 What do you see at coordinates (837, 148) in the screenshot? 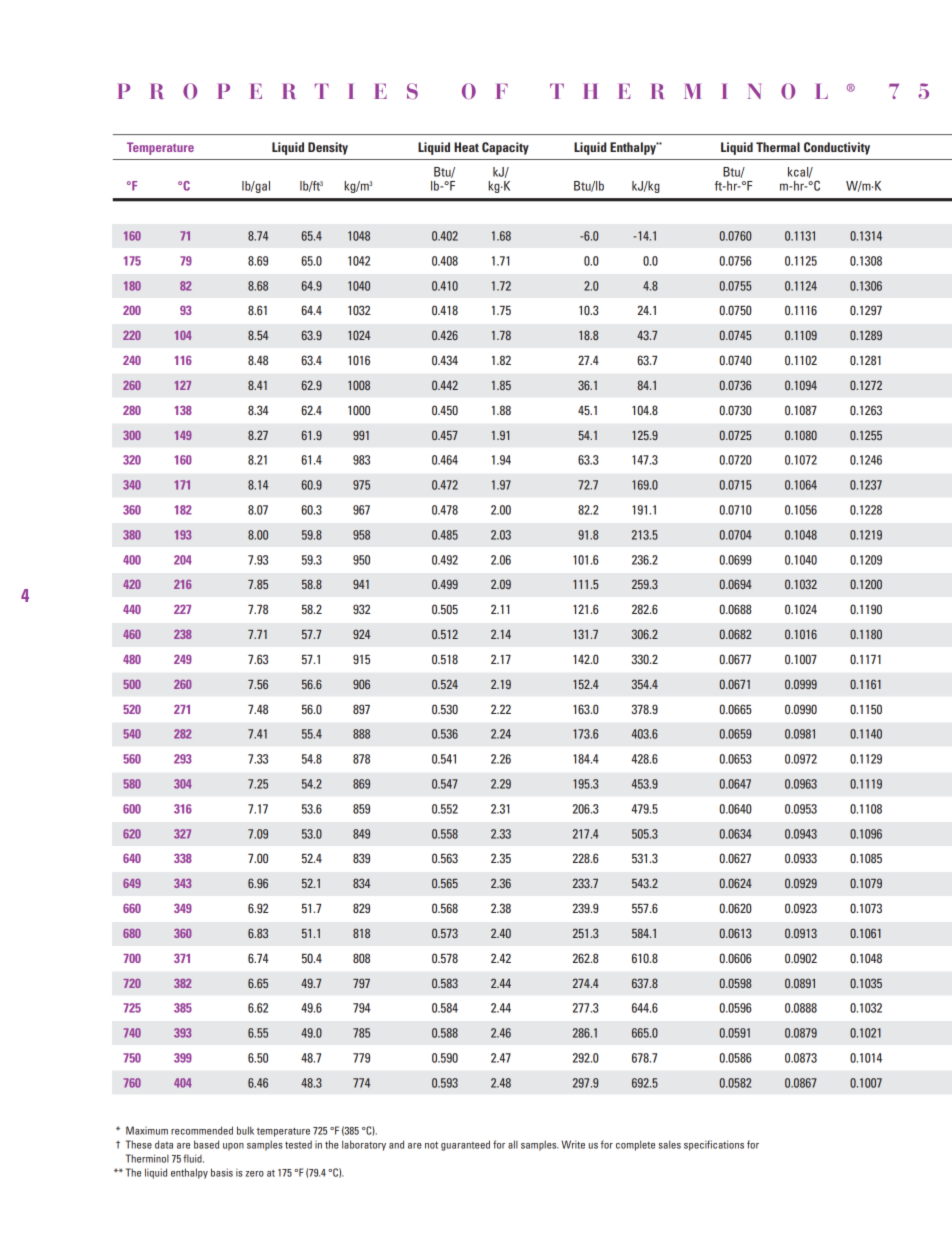
I see `Conductivity` at bounding box center [837, 148].
